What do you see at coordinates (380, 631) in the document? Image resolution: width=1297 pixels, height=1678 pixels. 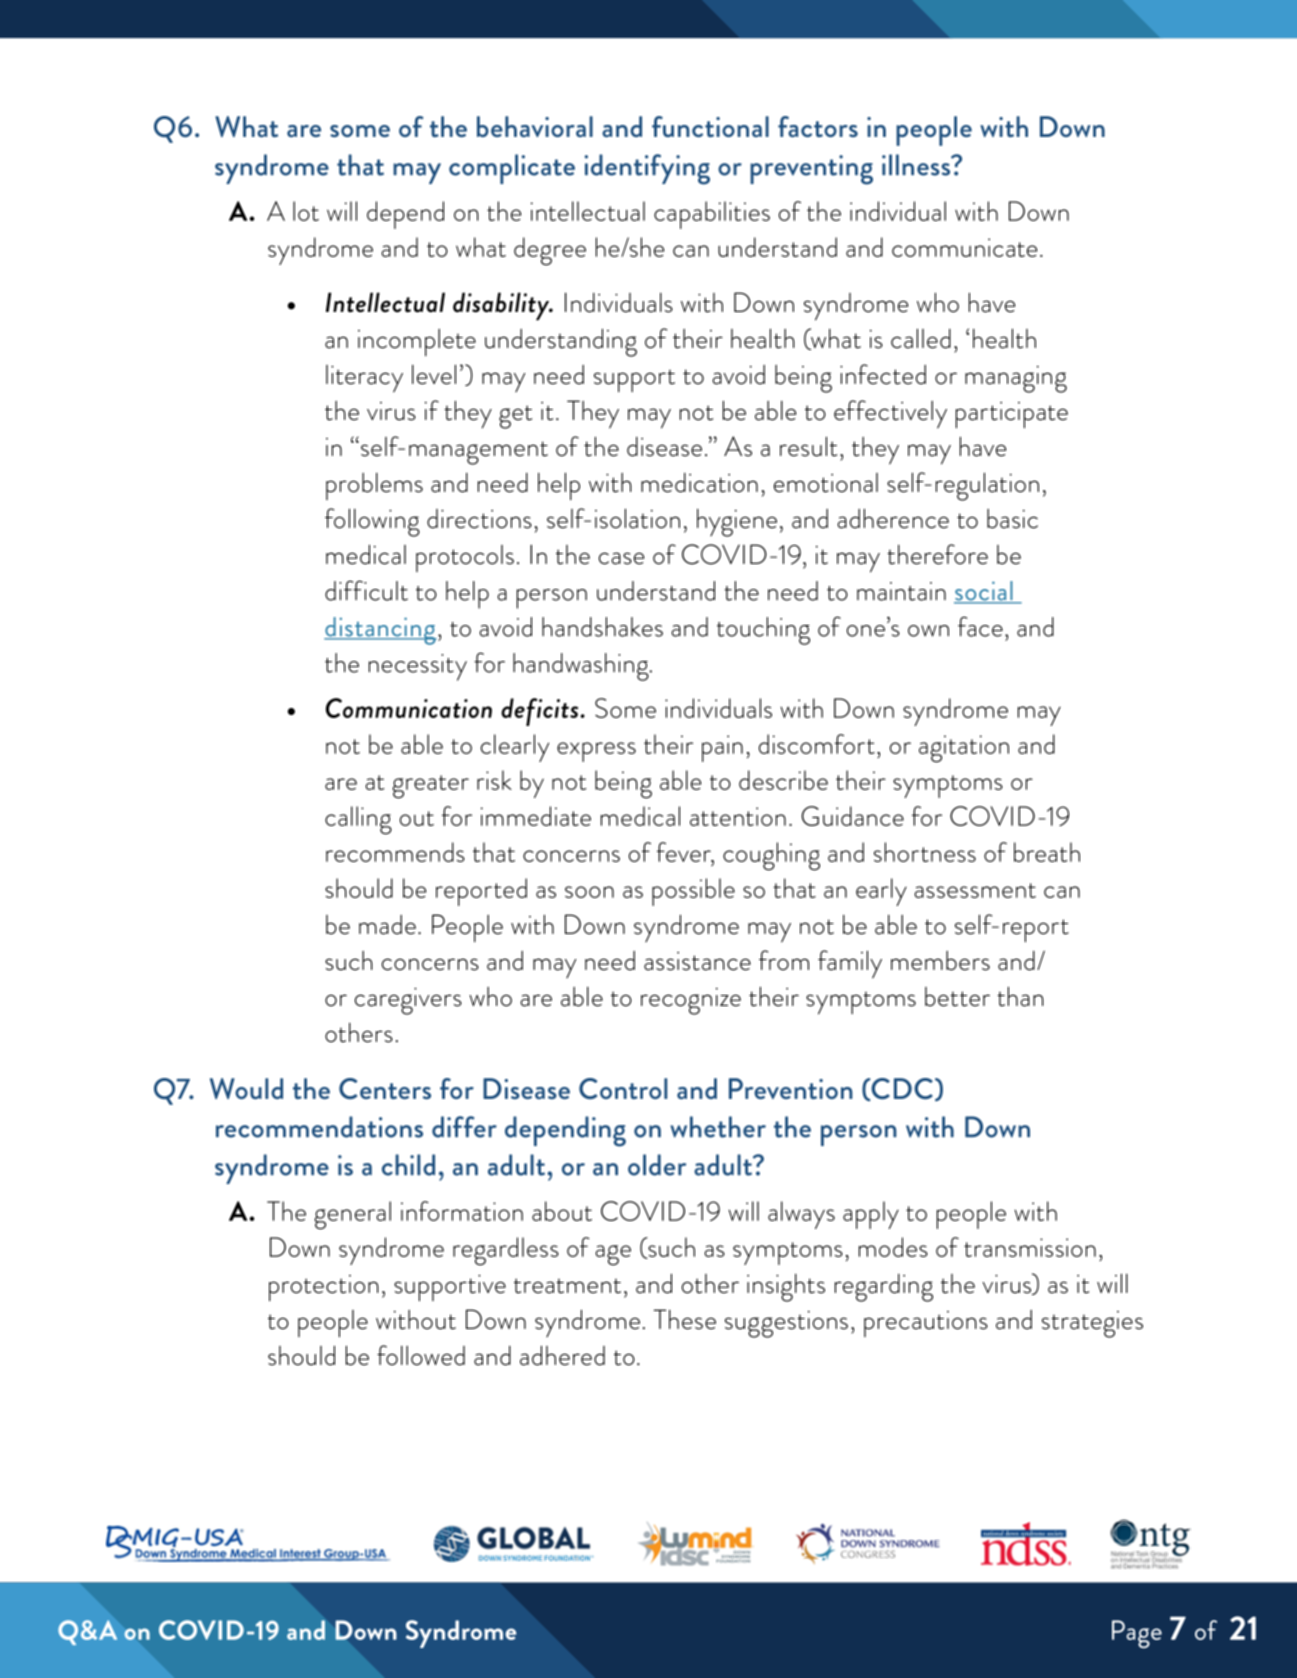 I see `distancing` at bounding box center [380, 631].
